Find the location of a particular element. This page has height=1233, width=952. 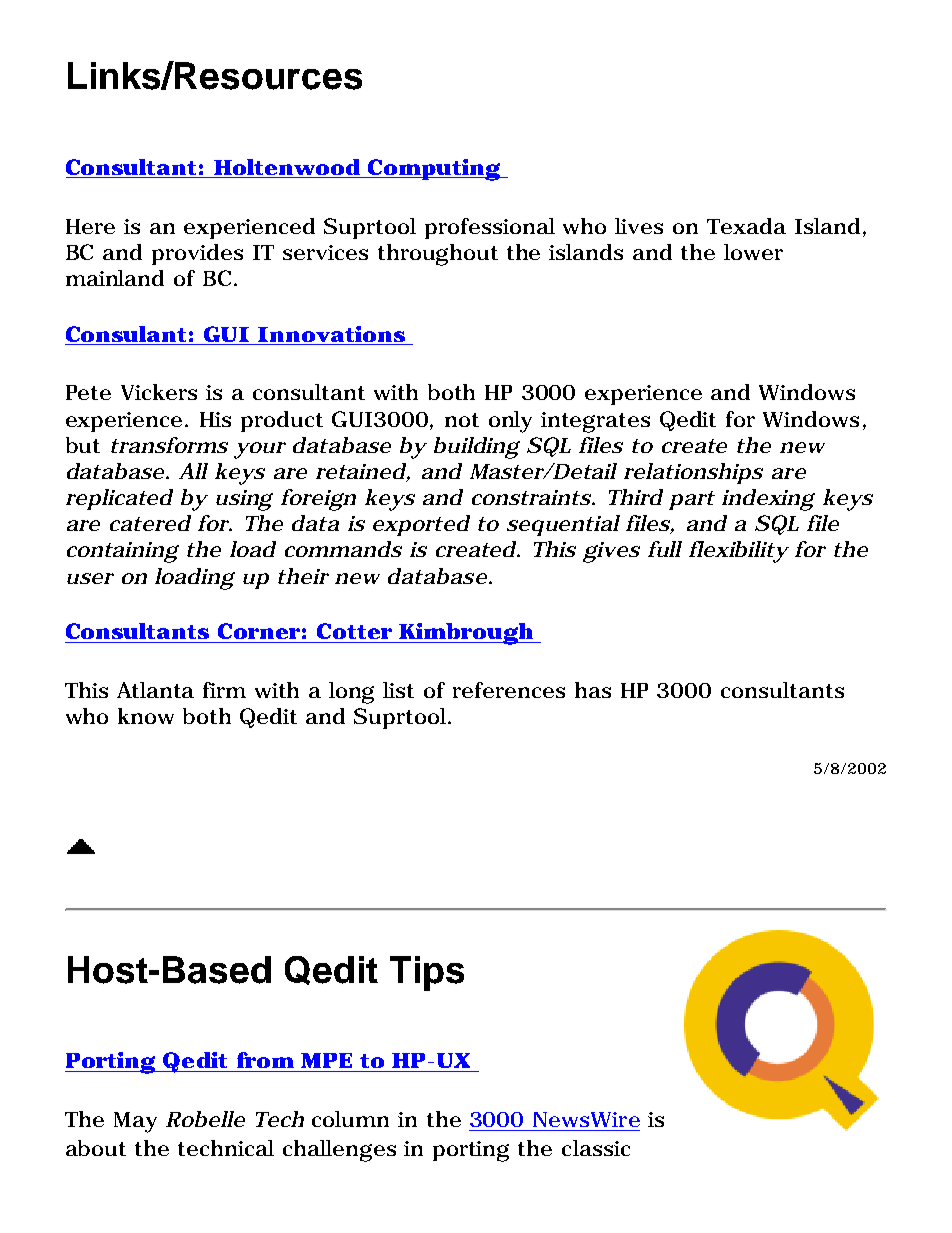

provides is located at coordinates (197, 254).
